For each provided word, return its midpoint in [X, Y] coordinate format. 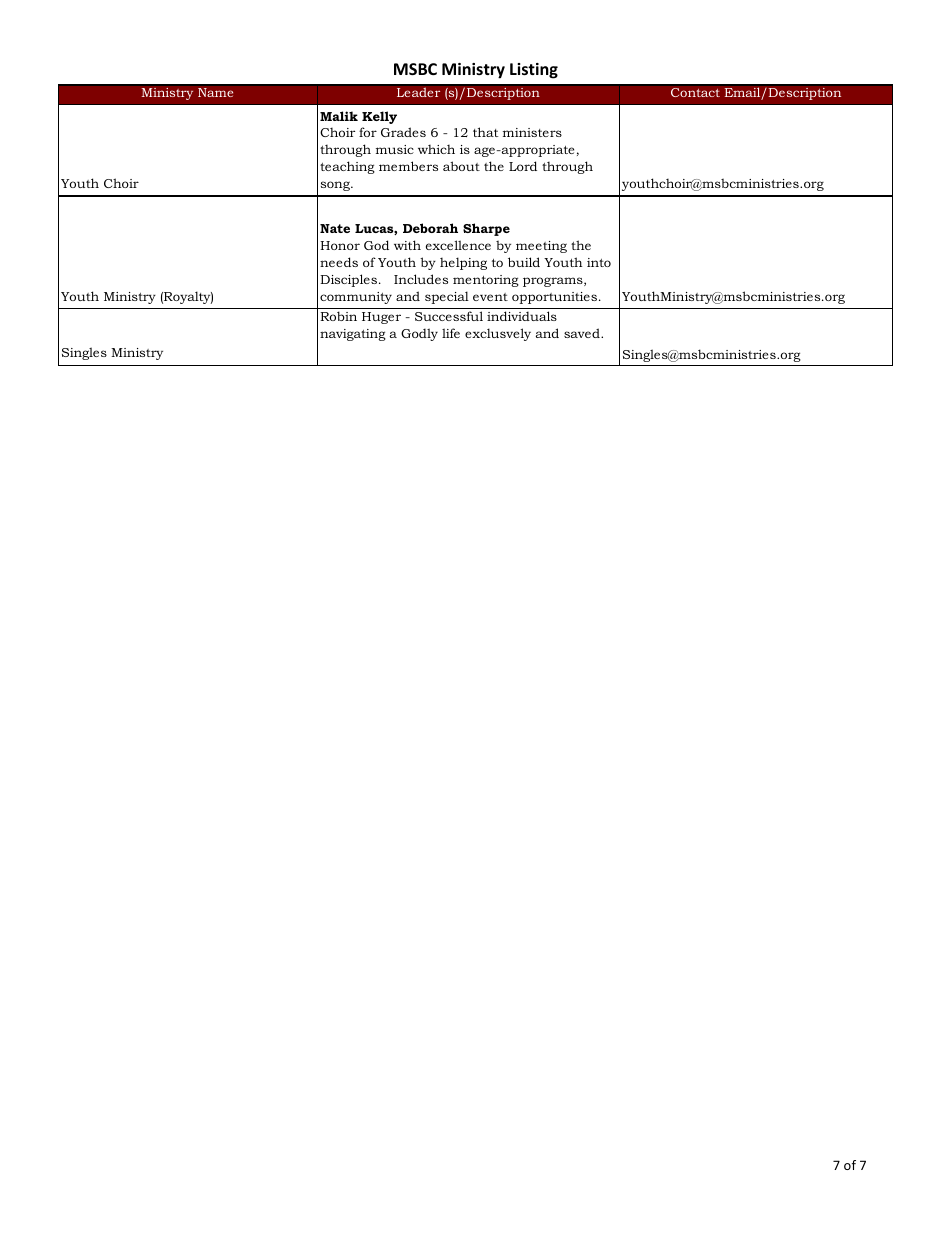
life [451, 333]
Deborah [430, 228]
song [336, 186]
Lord [523, 166]
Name [216, 92]
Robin [338, 316]
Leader [418, 92]
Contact [695, 93]
